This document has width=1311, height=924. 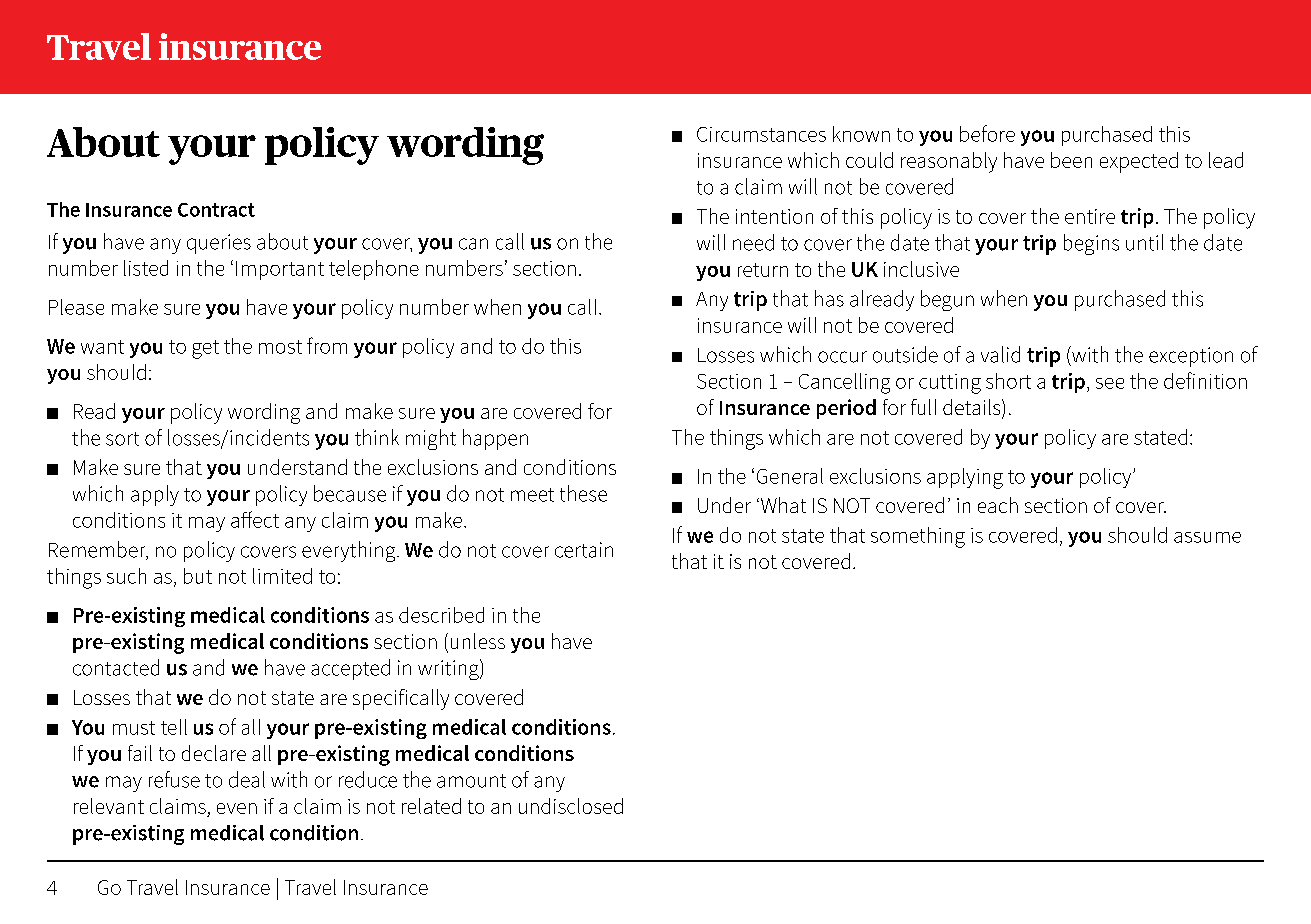 What do you see at coordinates (247, 779) in the document?
I see `deal` at bounding box center [247, 779].
